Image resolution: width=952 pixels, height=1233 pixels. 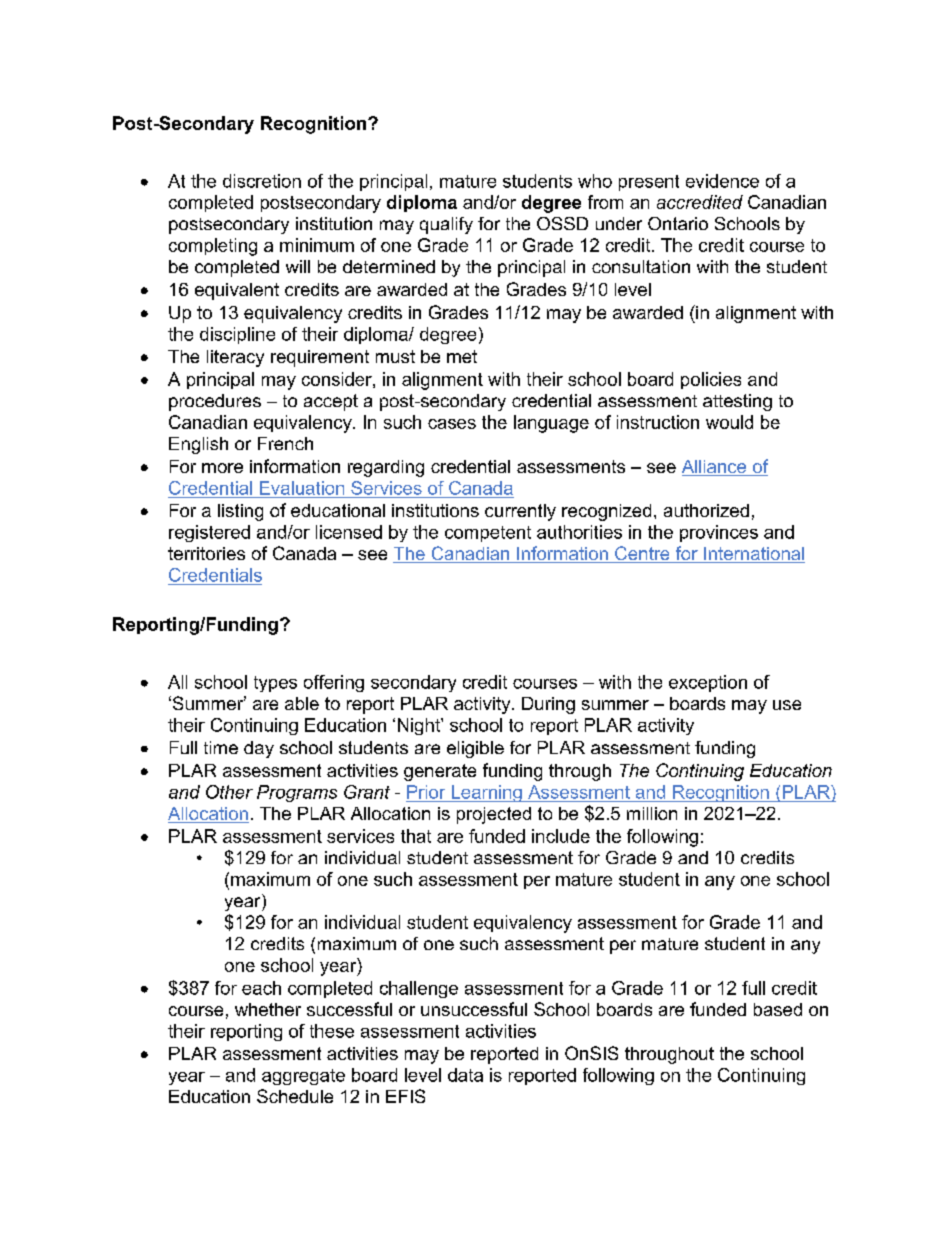 I want to click on evidence, so click(x=722, y=181).
